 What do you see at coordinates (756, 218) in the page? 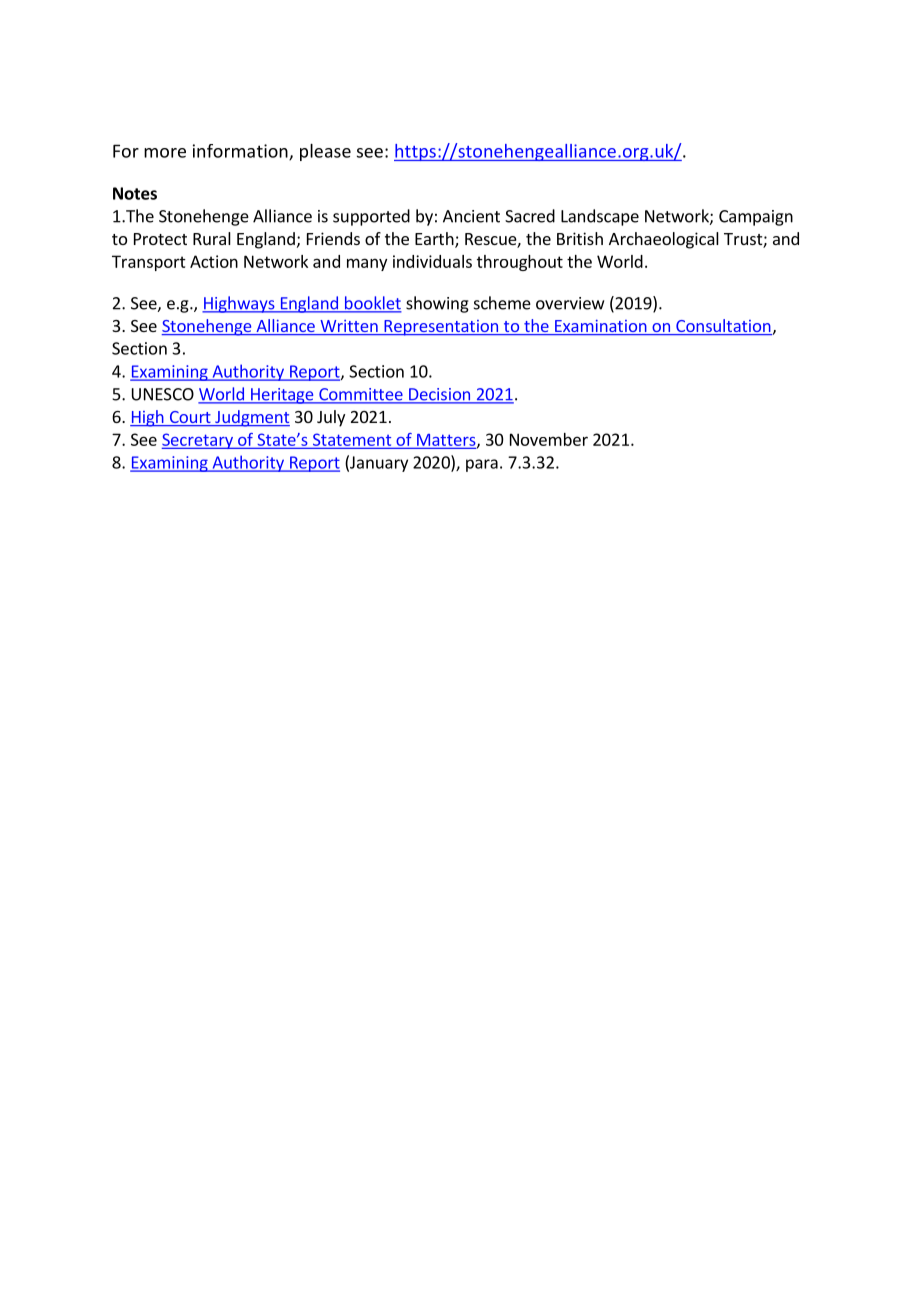
I see `Campaign` at bounding box center [756, 218].
